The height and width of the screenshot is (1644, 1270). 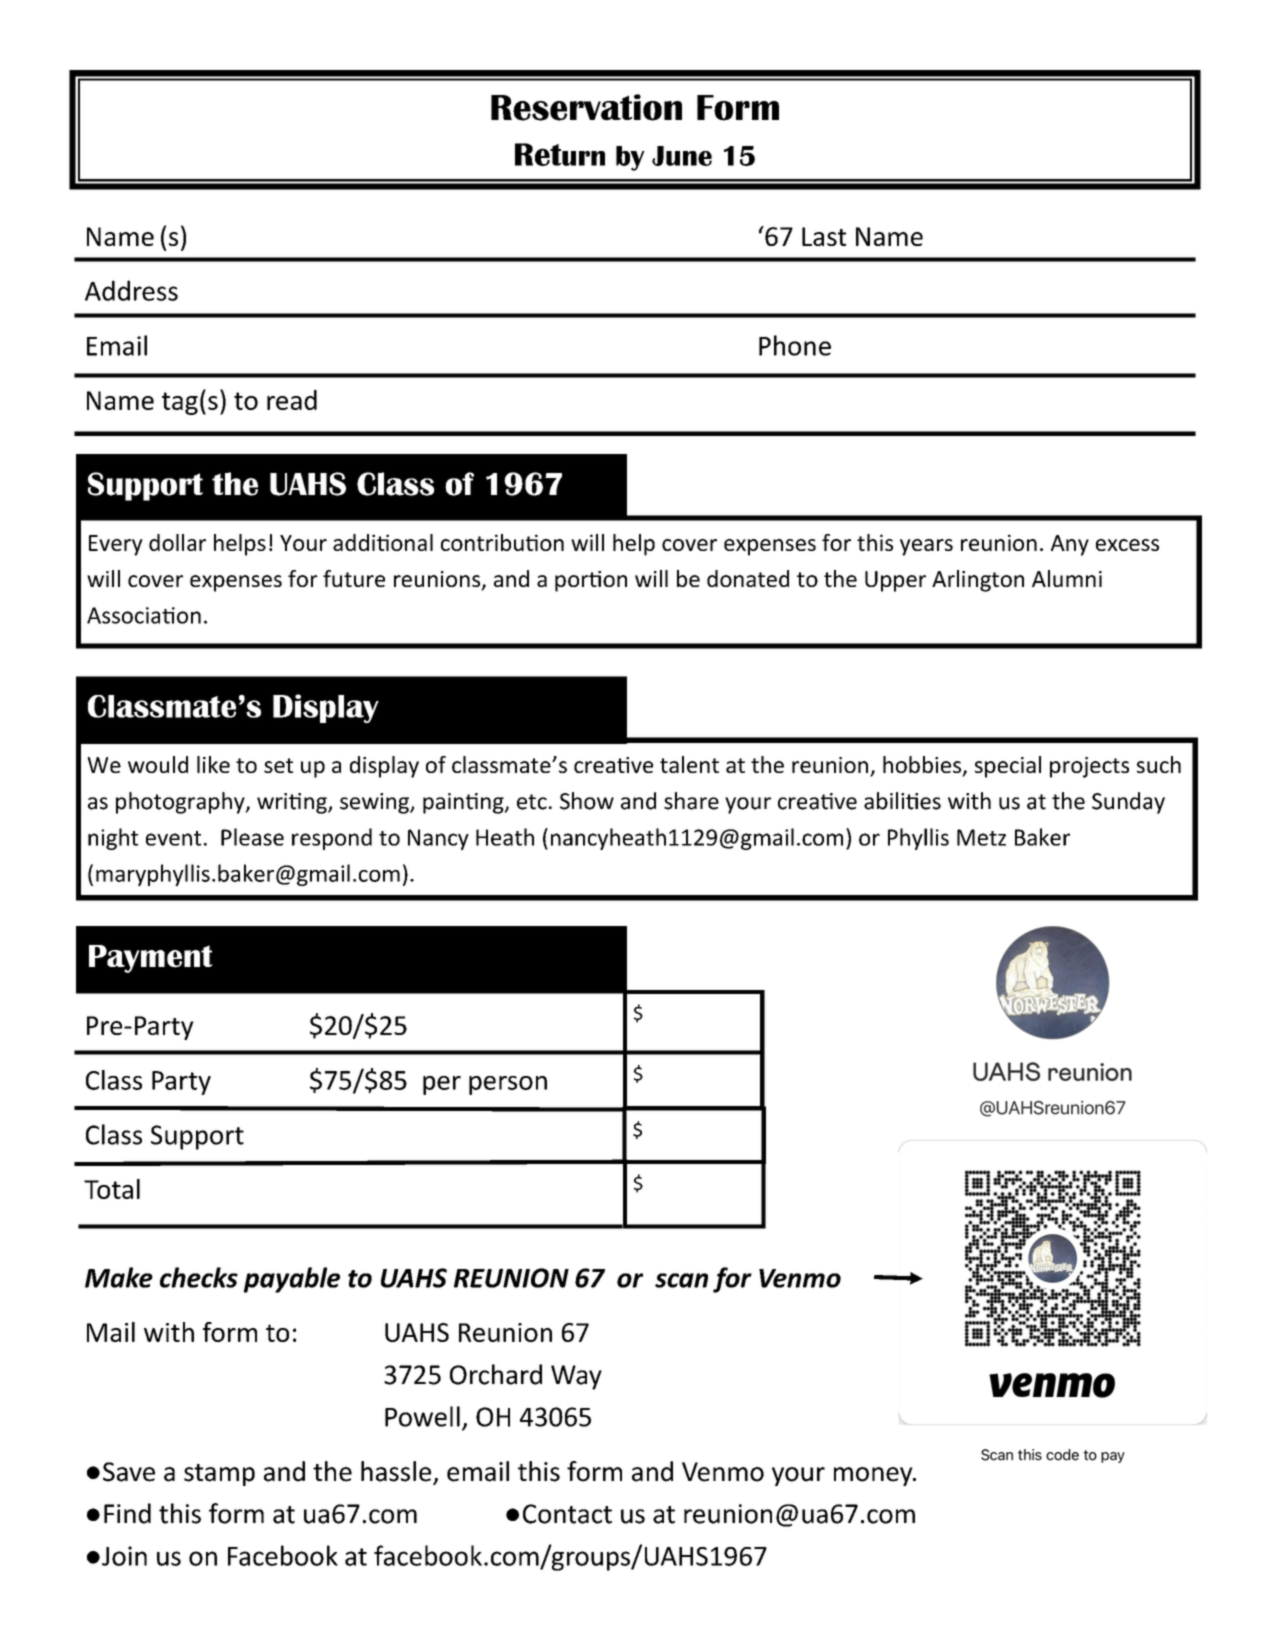 I want to click on Contact, so click(x=567, y=1514).
